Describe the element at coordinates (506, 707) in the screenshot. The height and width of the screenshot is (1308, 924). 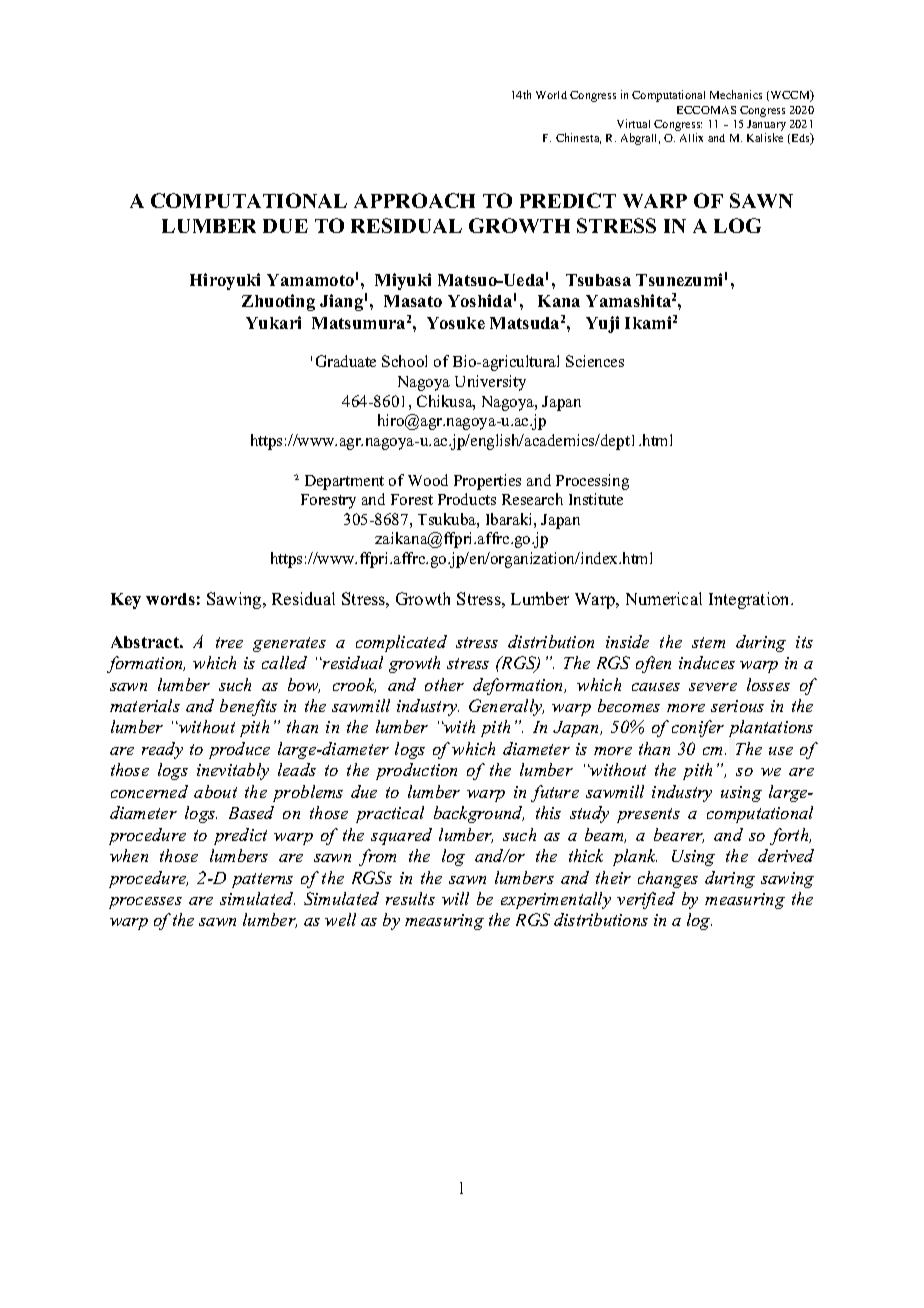
I see `Generally` at that location.
